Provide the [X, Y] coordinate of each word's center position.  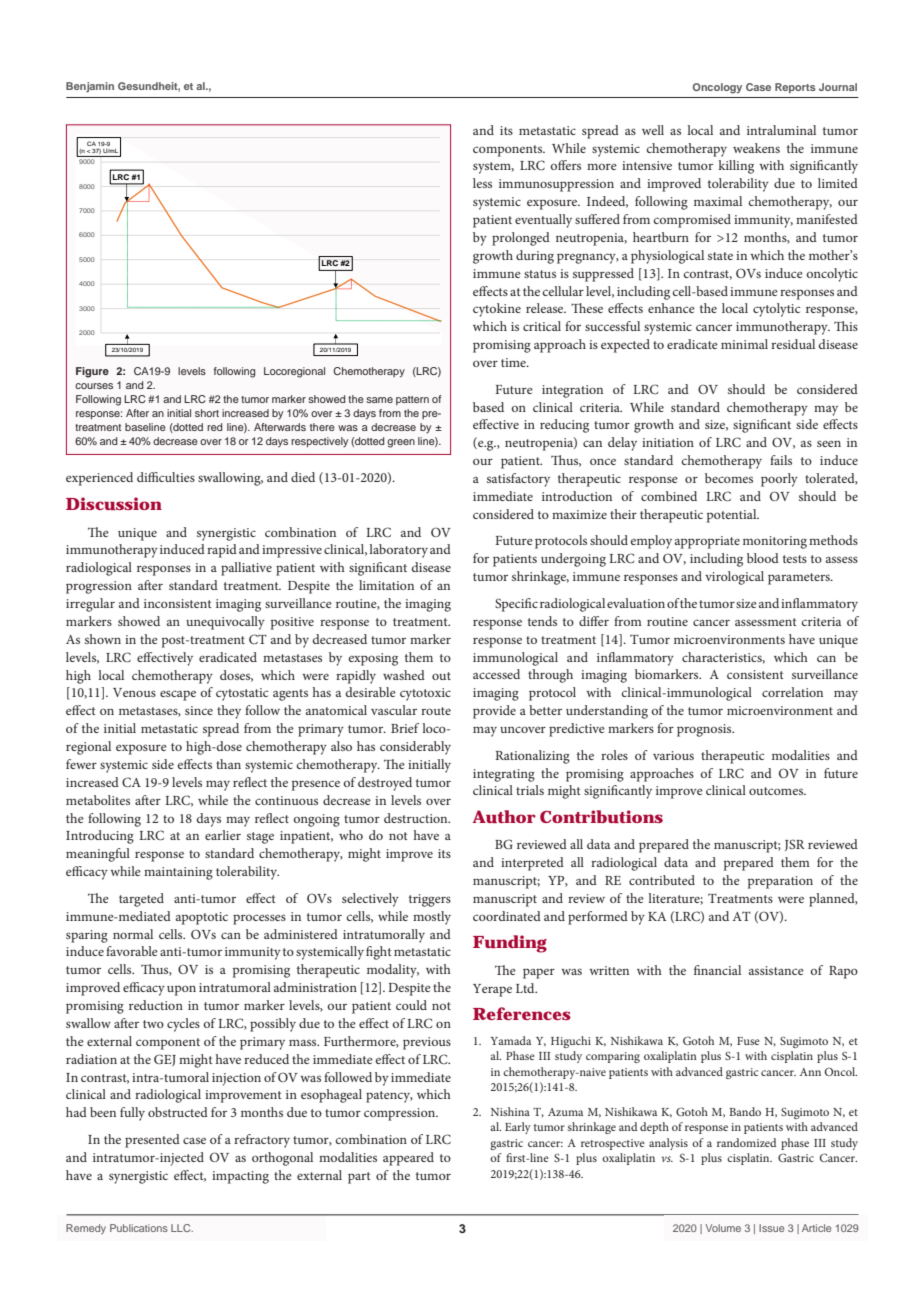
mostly [432, 918]
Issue [771, 1228]
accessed [496, 674]
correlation [792, 692]
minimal [744, 344]
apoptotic [202, 918]
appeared [408, 1159]
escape [178, 695]
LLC [182, 1228]
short [207, 413]
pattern [412, 400]
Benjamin [90, 87]
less [482, 183]
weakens [756, 148]
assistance [776, 970]
